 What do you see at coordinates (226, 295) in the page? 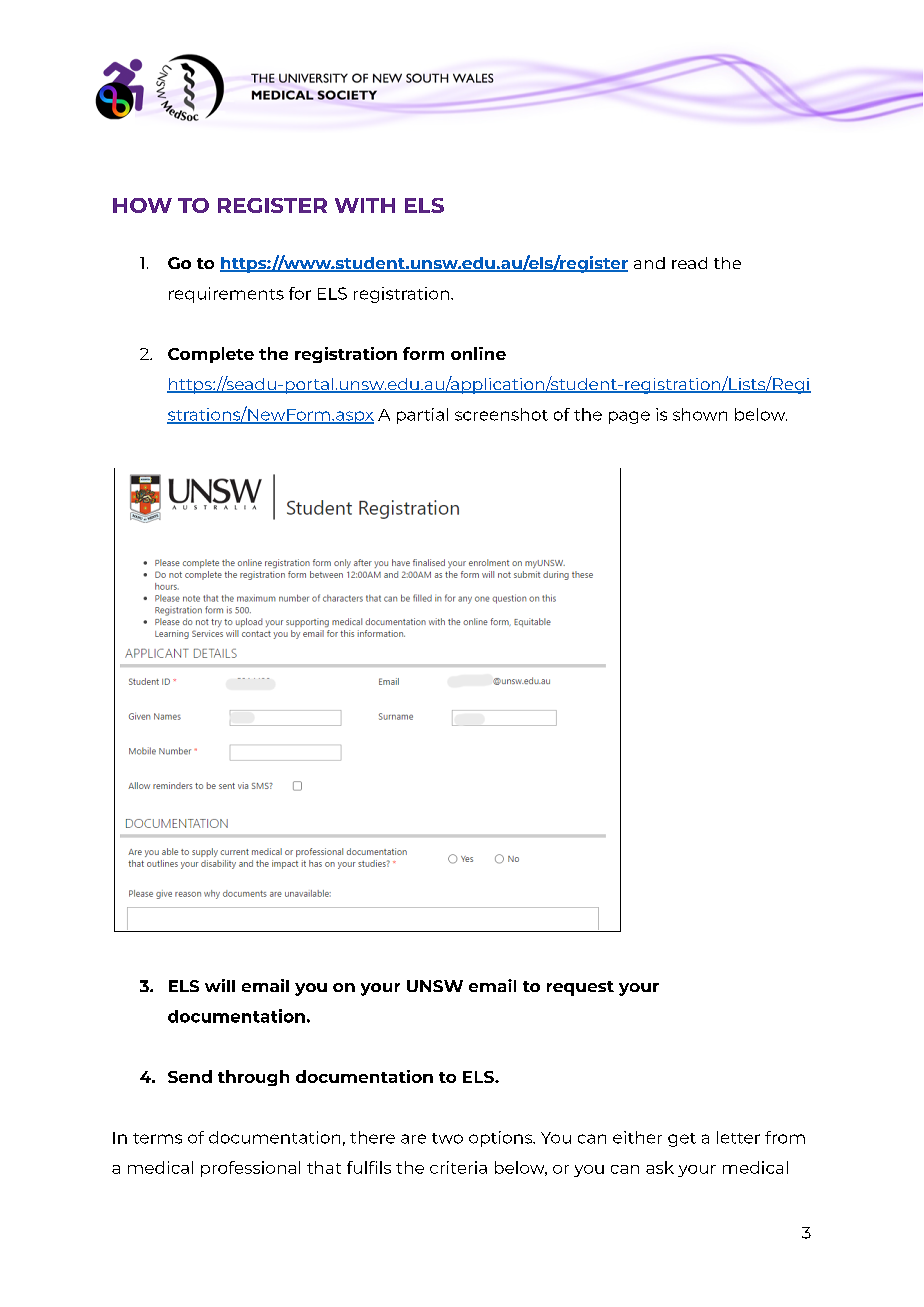
I see `requirements` at bounding box center [226, 295].
